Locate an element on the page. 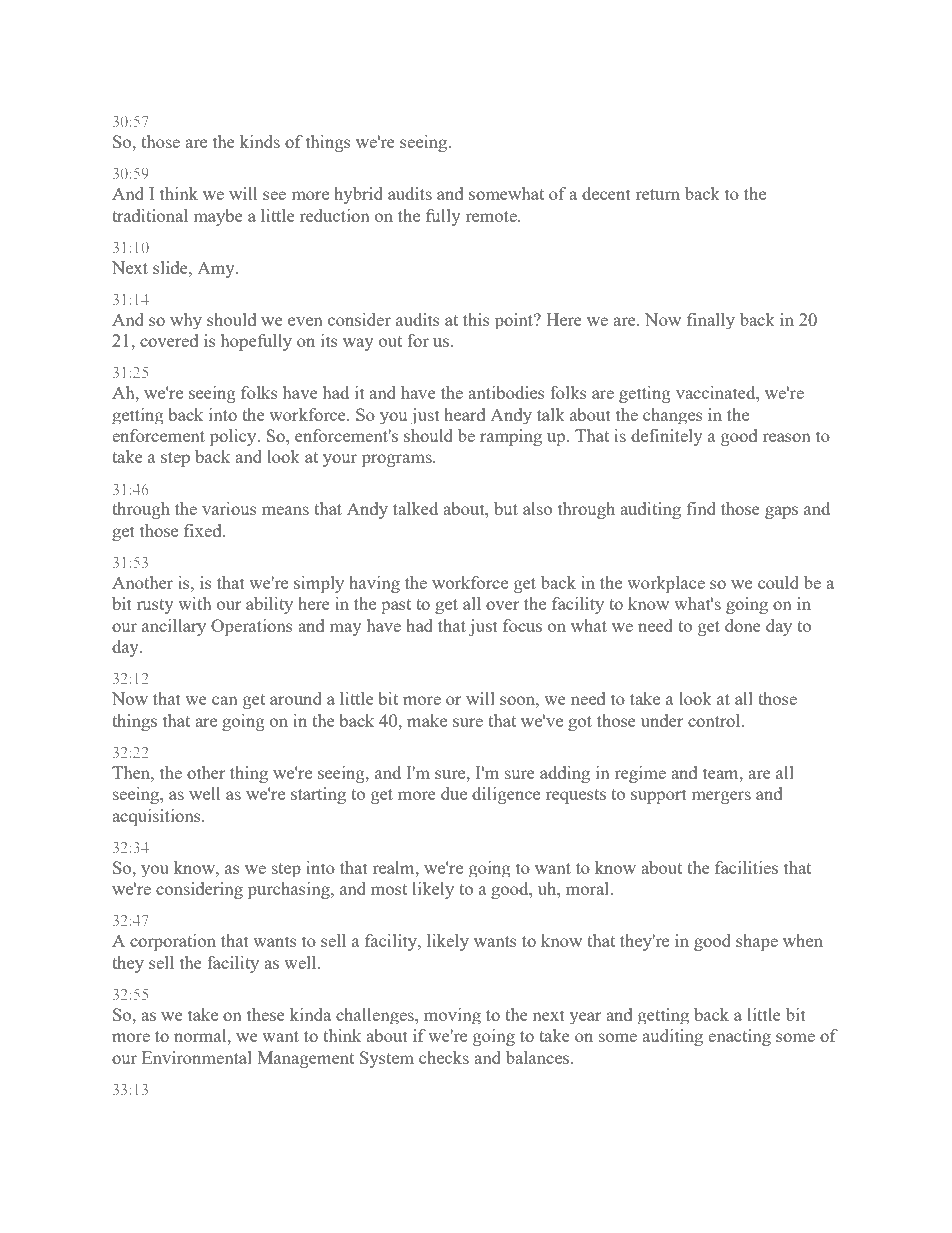  return is located at coordinates (658, 194).
